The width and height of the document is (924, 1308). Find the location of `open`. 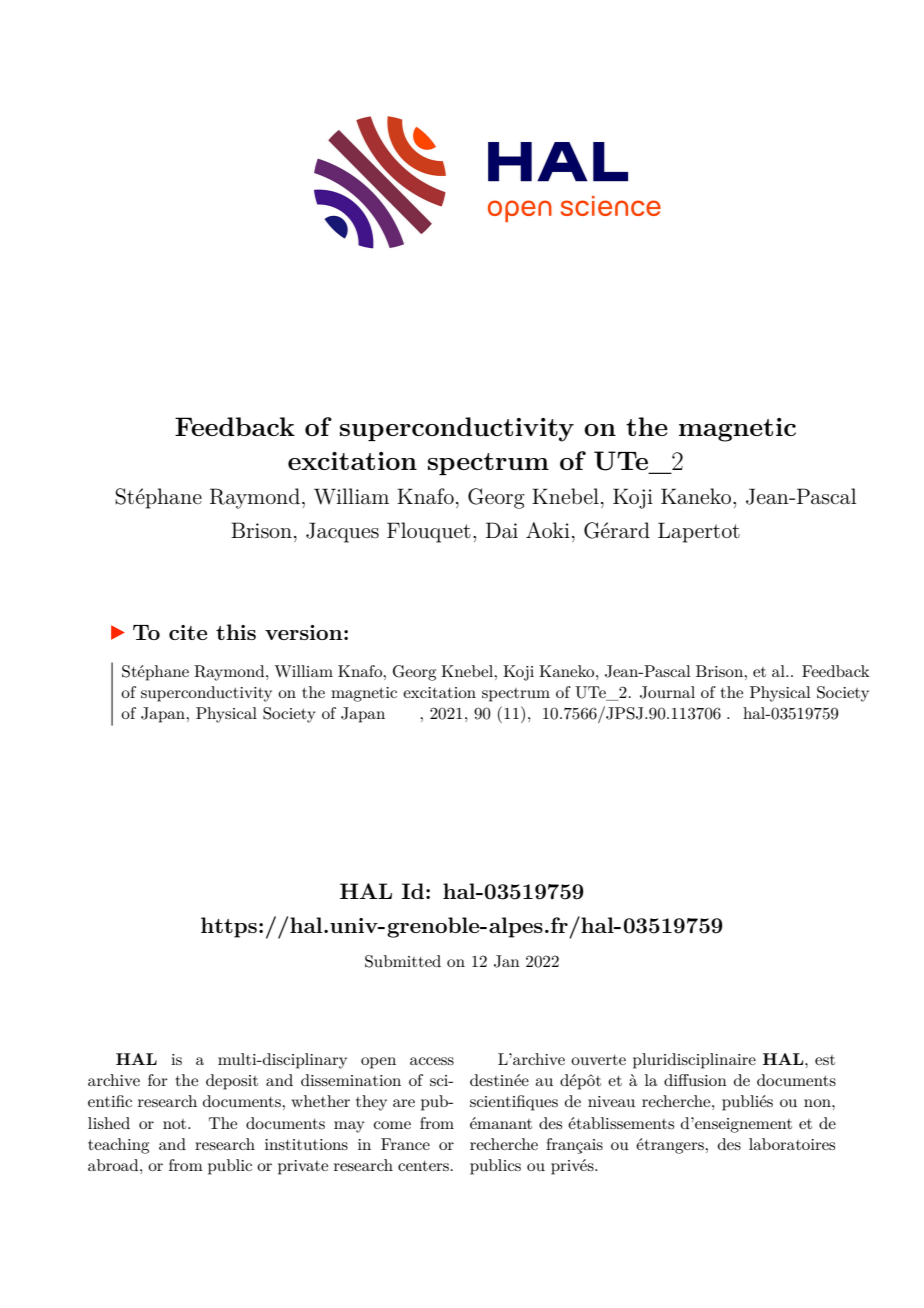

open is located at coordinates (378, 1063).
